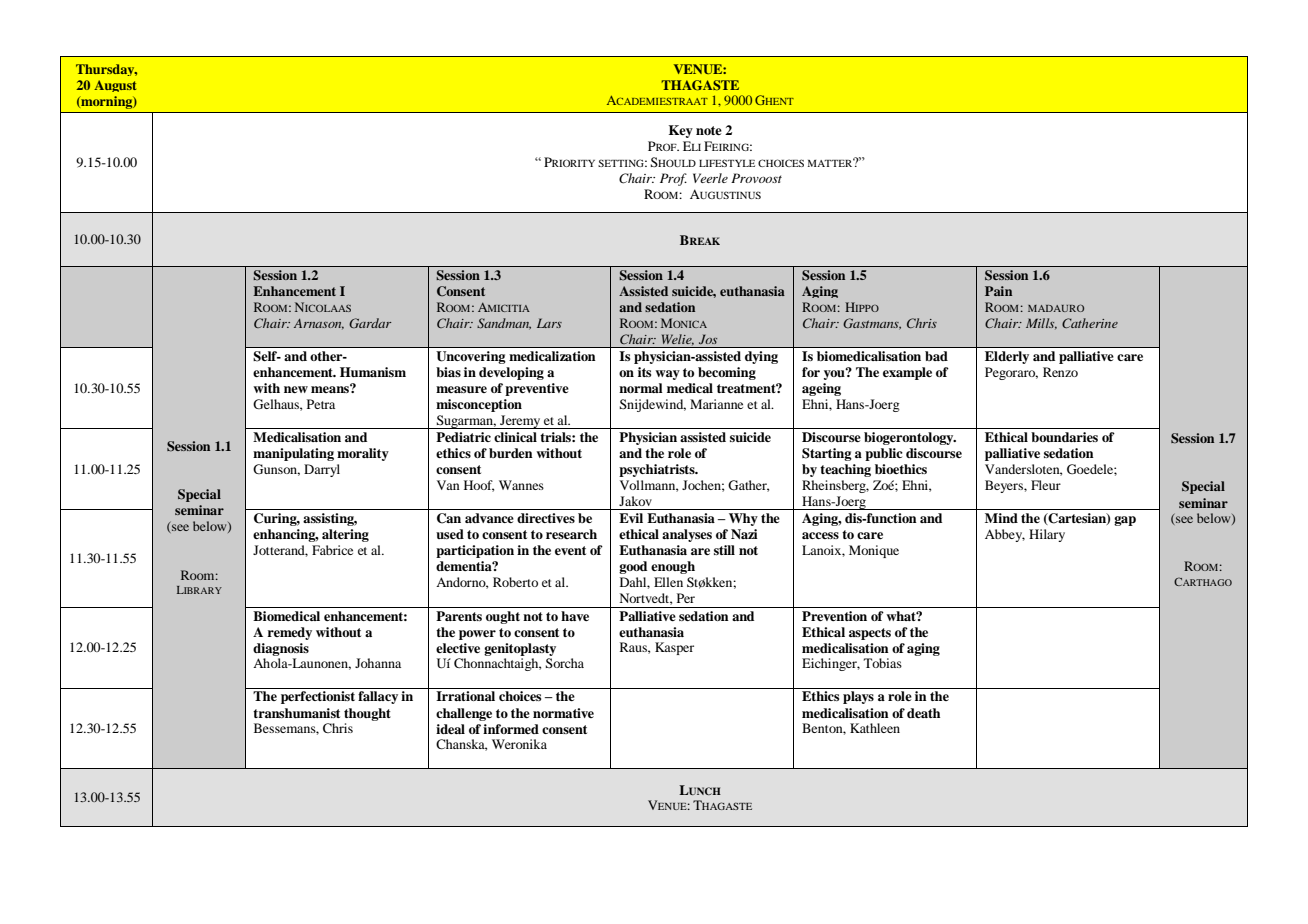  I want to click on normative, so click(563, 713).
